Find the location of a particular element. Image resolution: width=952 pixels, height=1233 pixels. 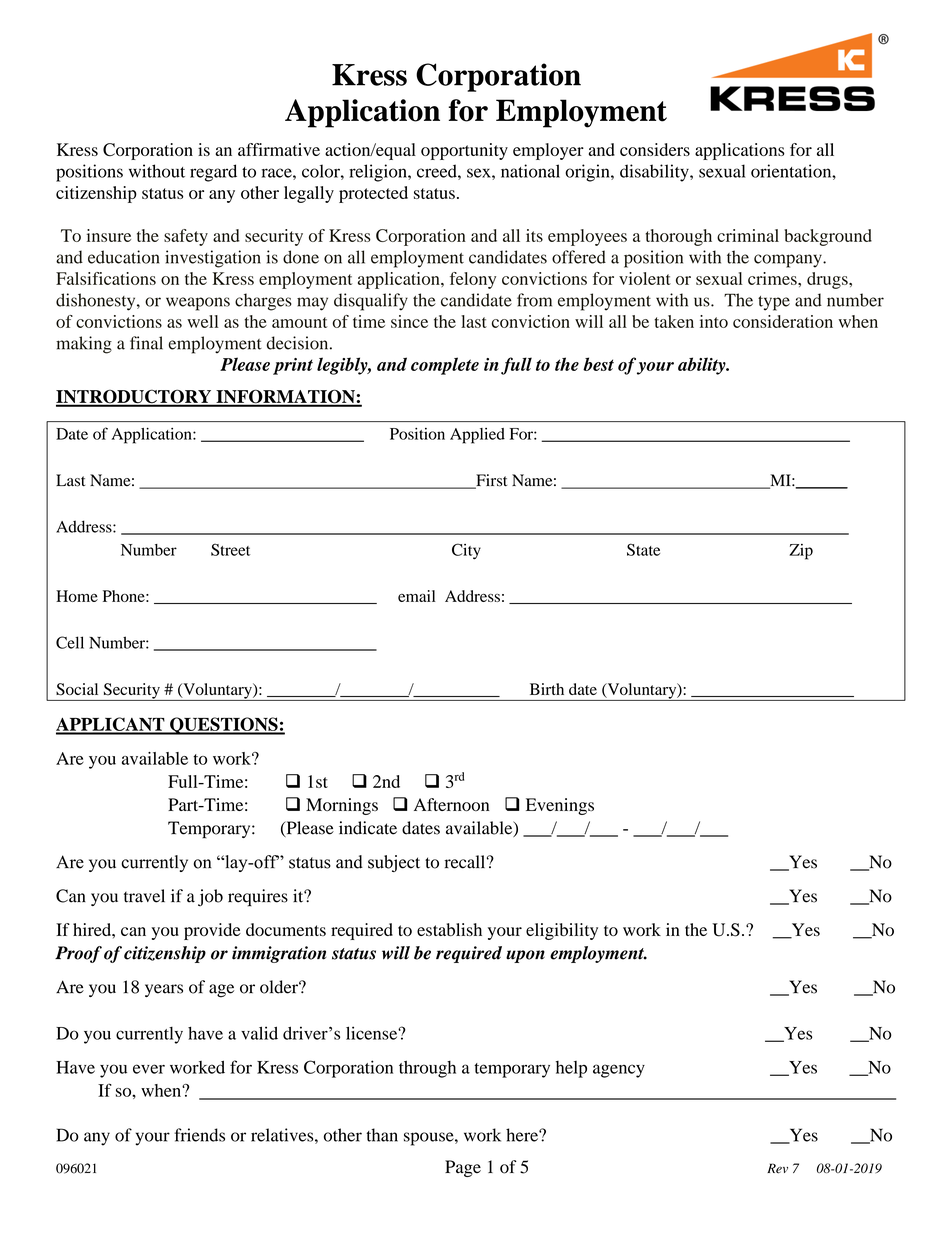

establish is located at coordinates (449, 929).
